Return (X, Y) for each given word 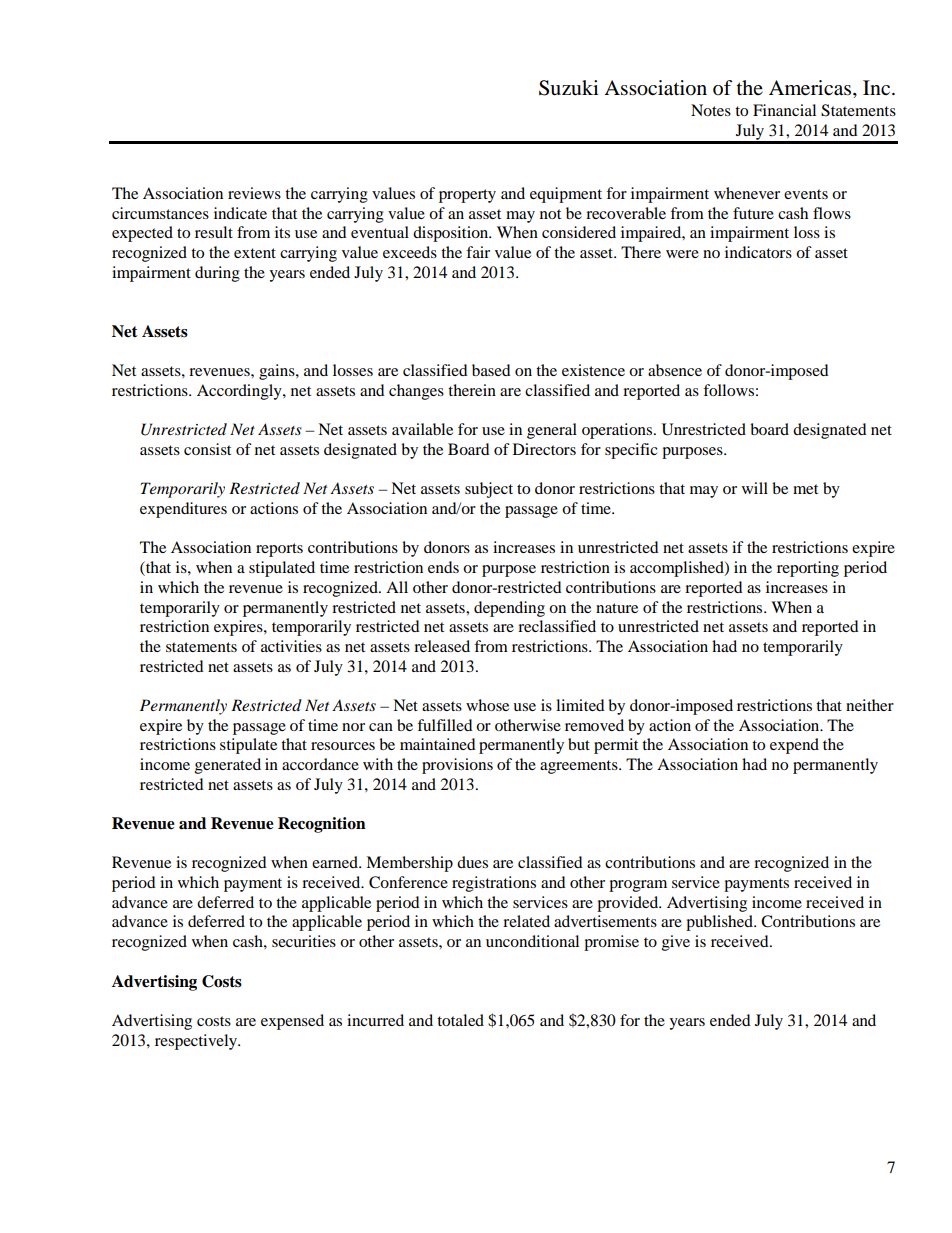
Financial (784, 110)
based (491, 370)
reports (279, 550)
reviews (254, 193)
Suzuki (569, 88)
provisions (457, 766)
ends (443, 567)
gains (278, 372)
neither (870, 705)
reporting (808, 569)
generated (228, 766)
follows (728, 390)
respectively (197, 1042)
